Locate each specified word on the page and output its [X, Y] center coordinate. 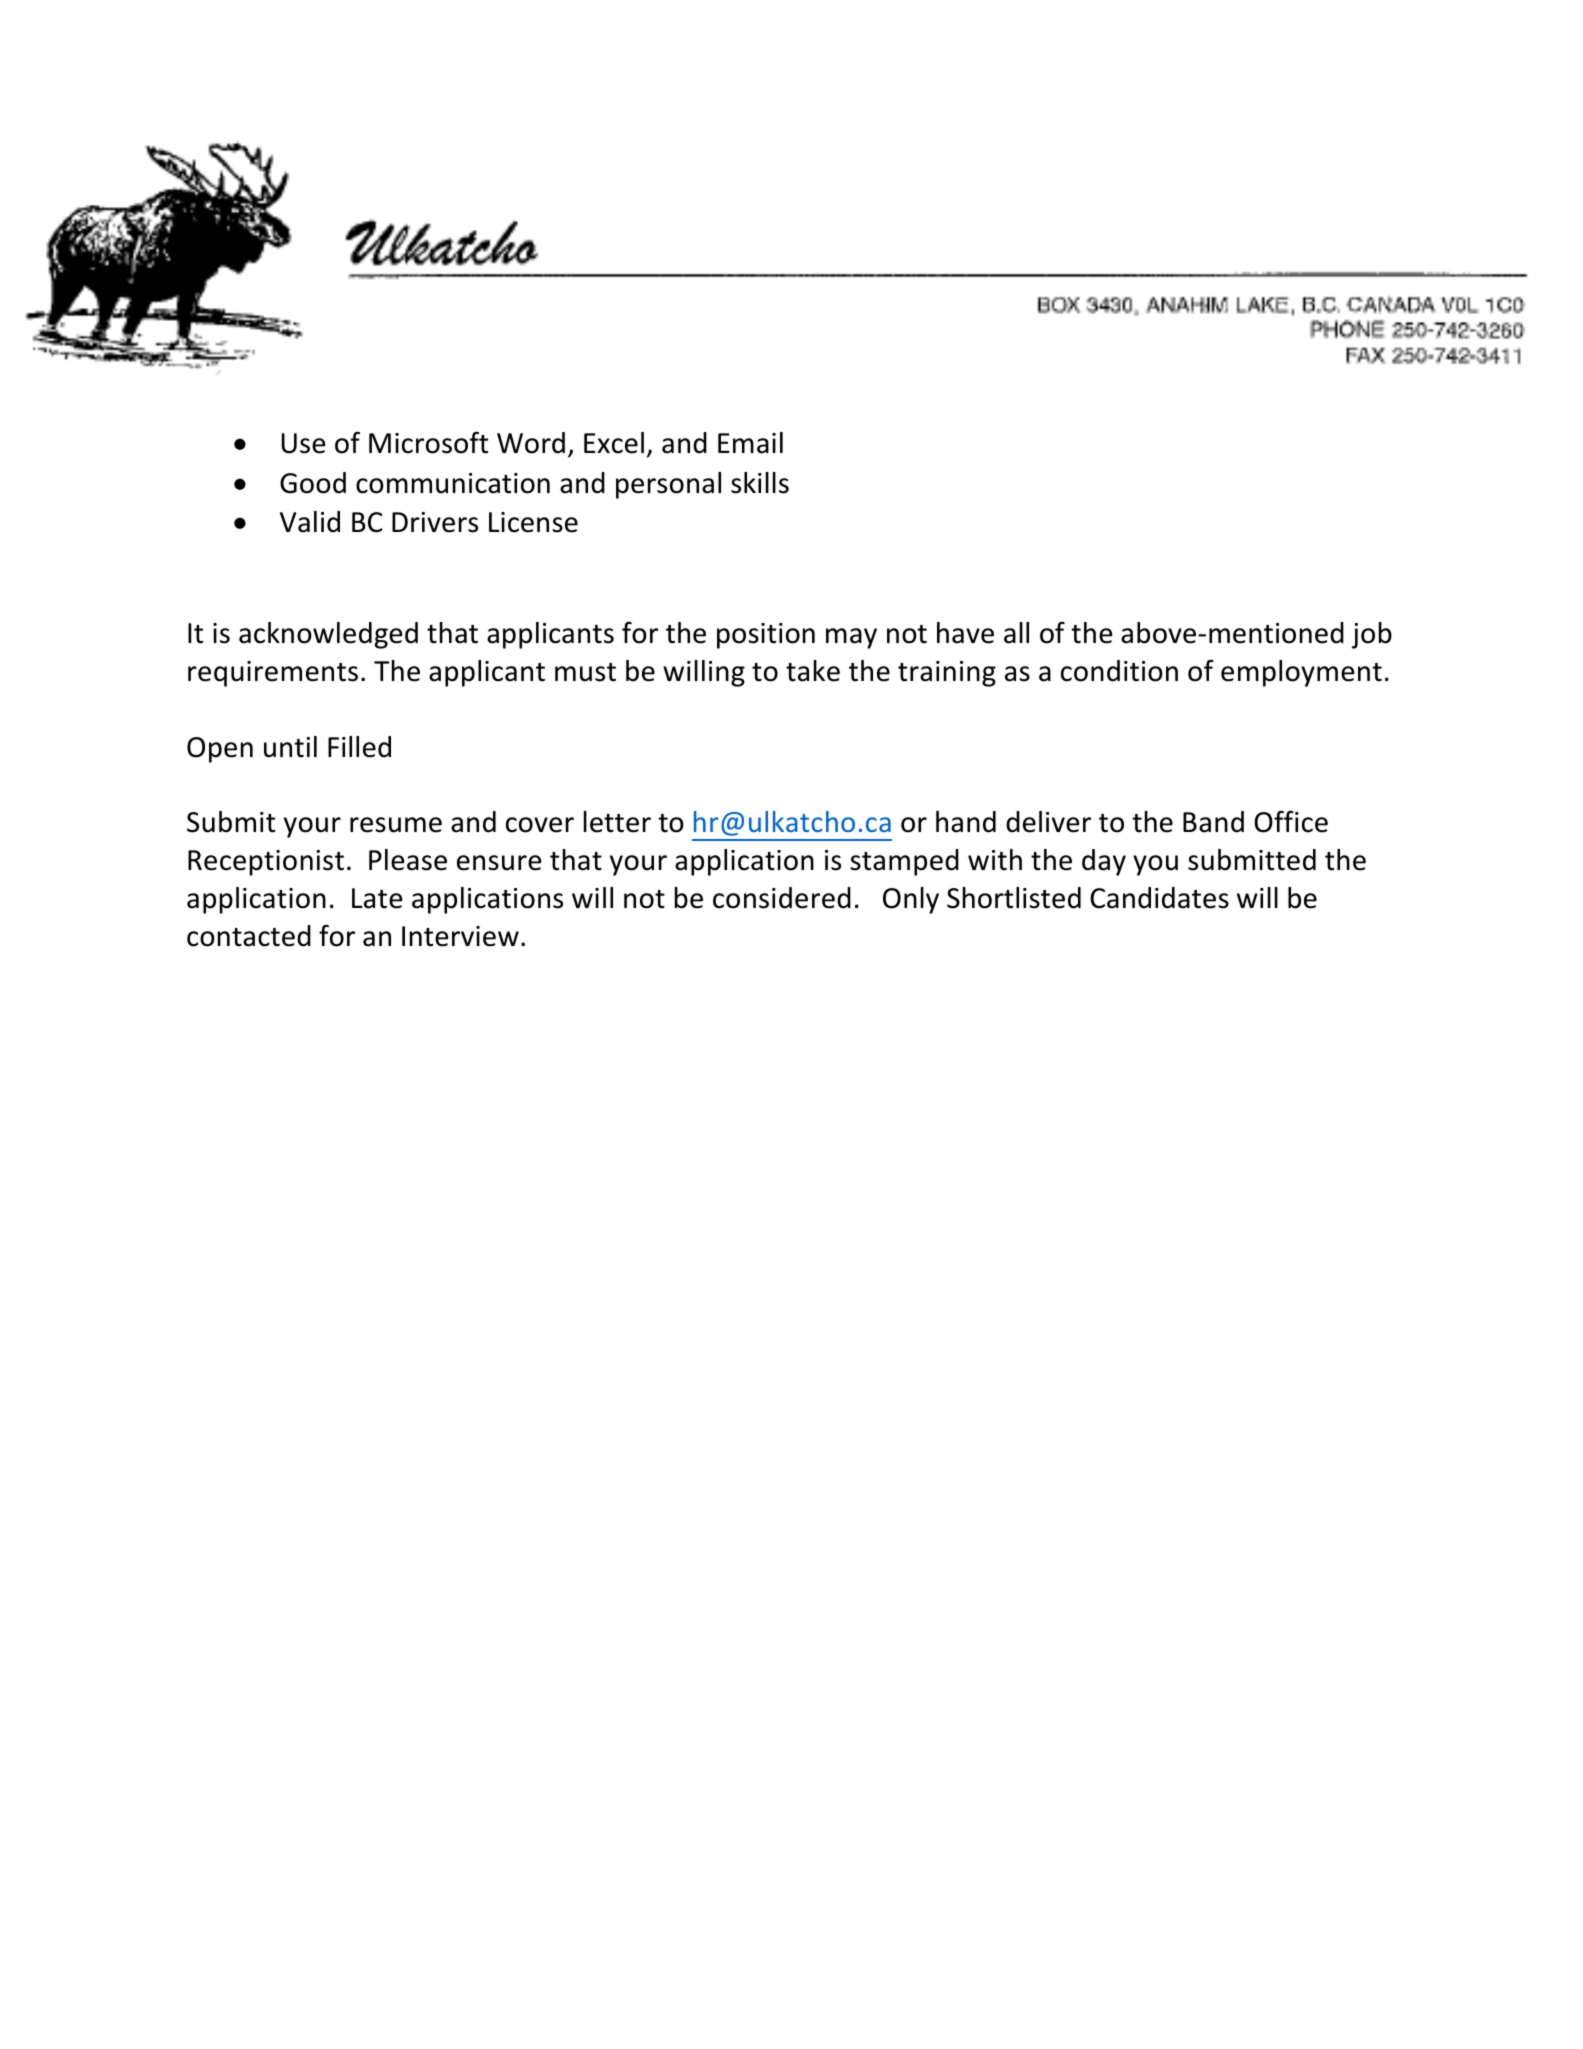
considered [782, 898]
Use [303, 443]
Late [377, 898]
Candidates [1159, 898]
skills [760, 483]
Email [750, 443]
